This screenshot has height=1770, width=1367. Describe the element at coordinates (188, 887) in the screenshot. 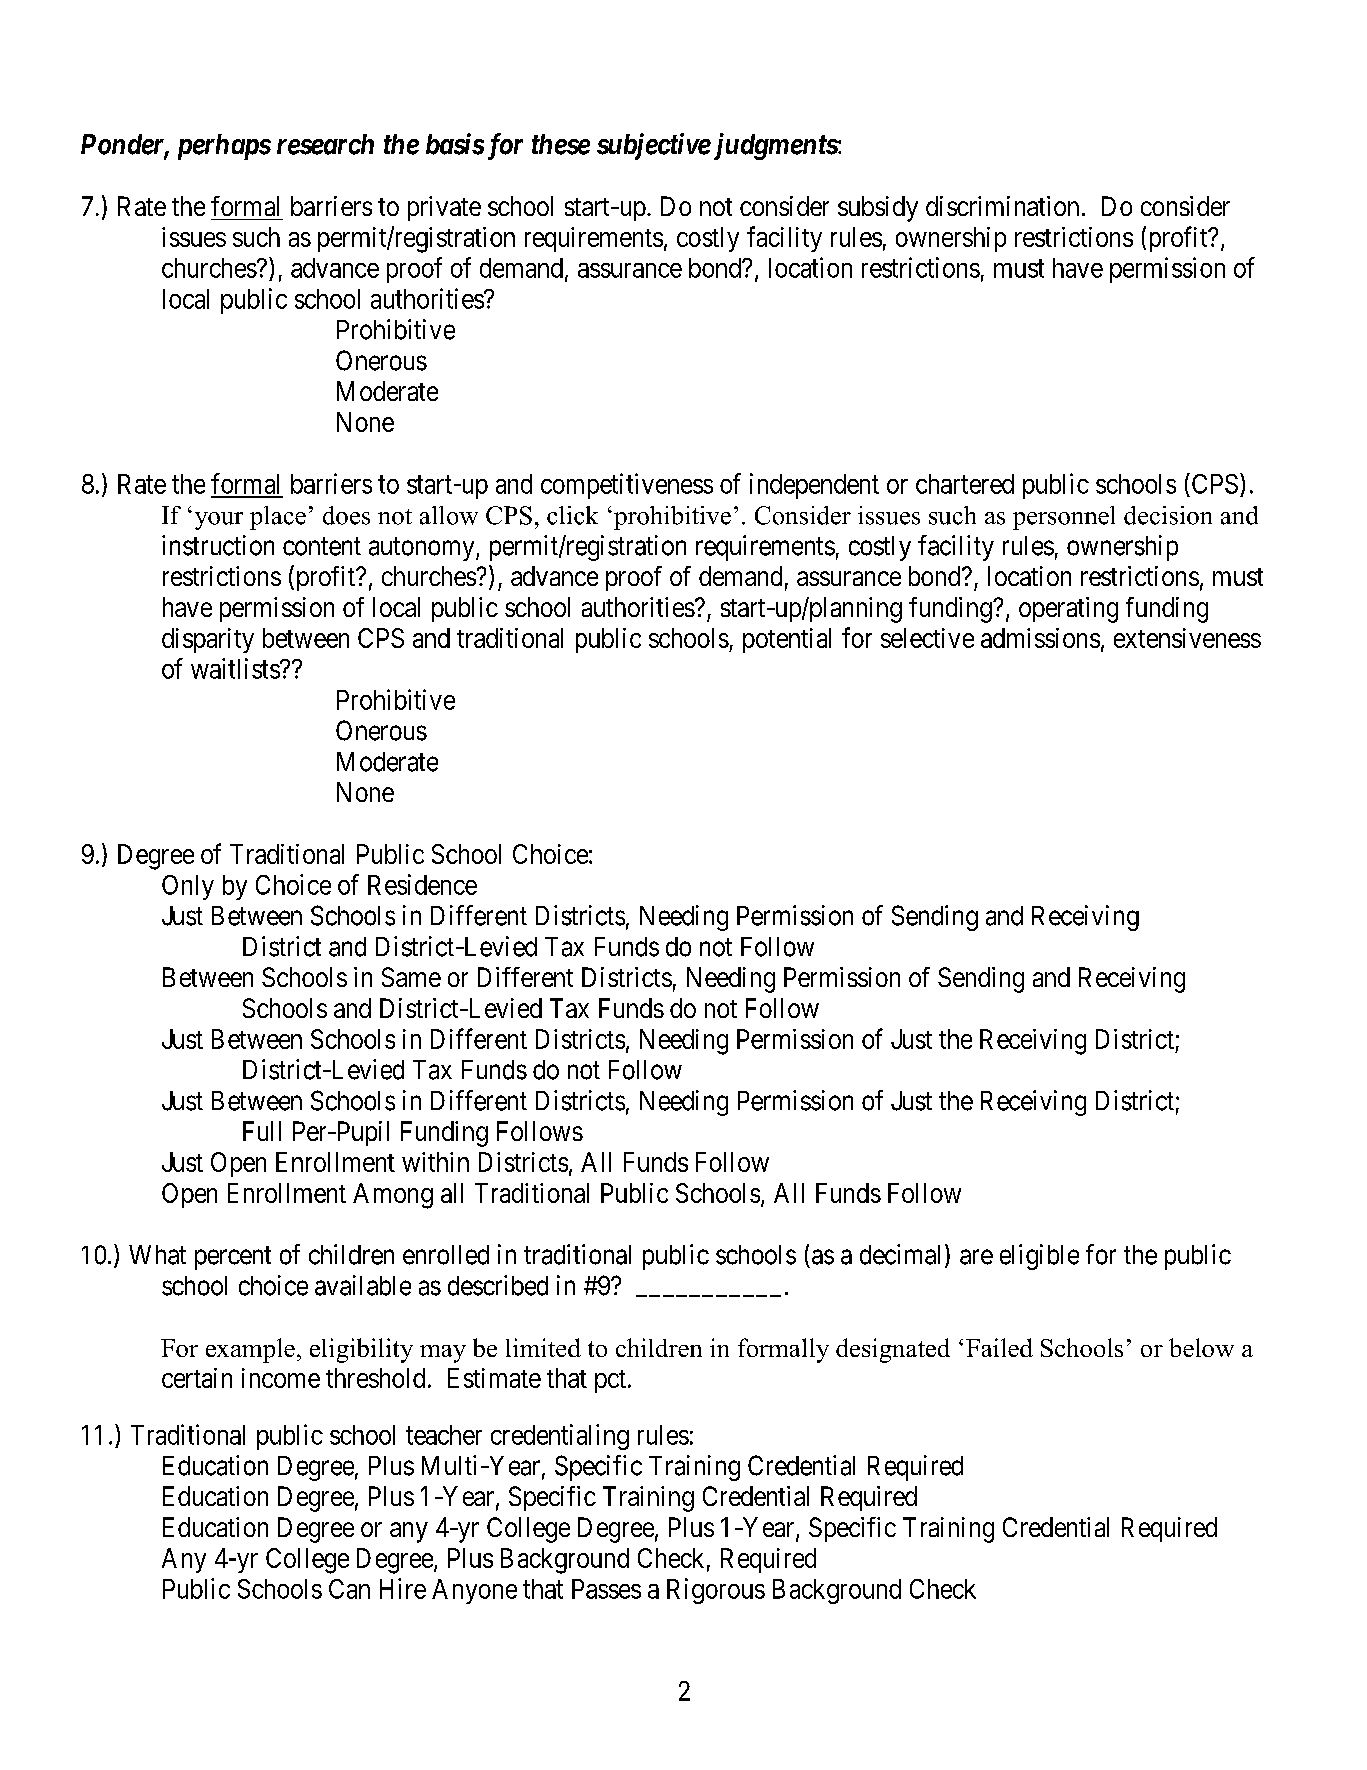

I see `Only` at that location.
